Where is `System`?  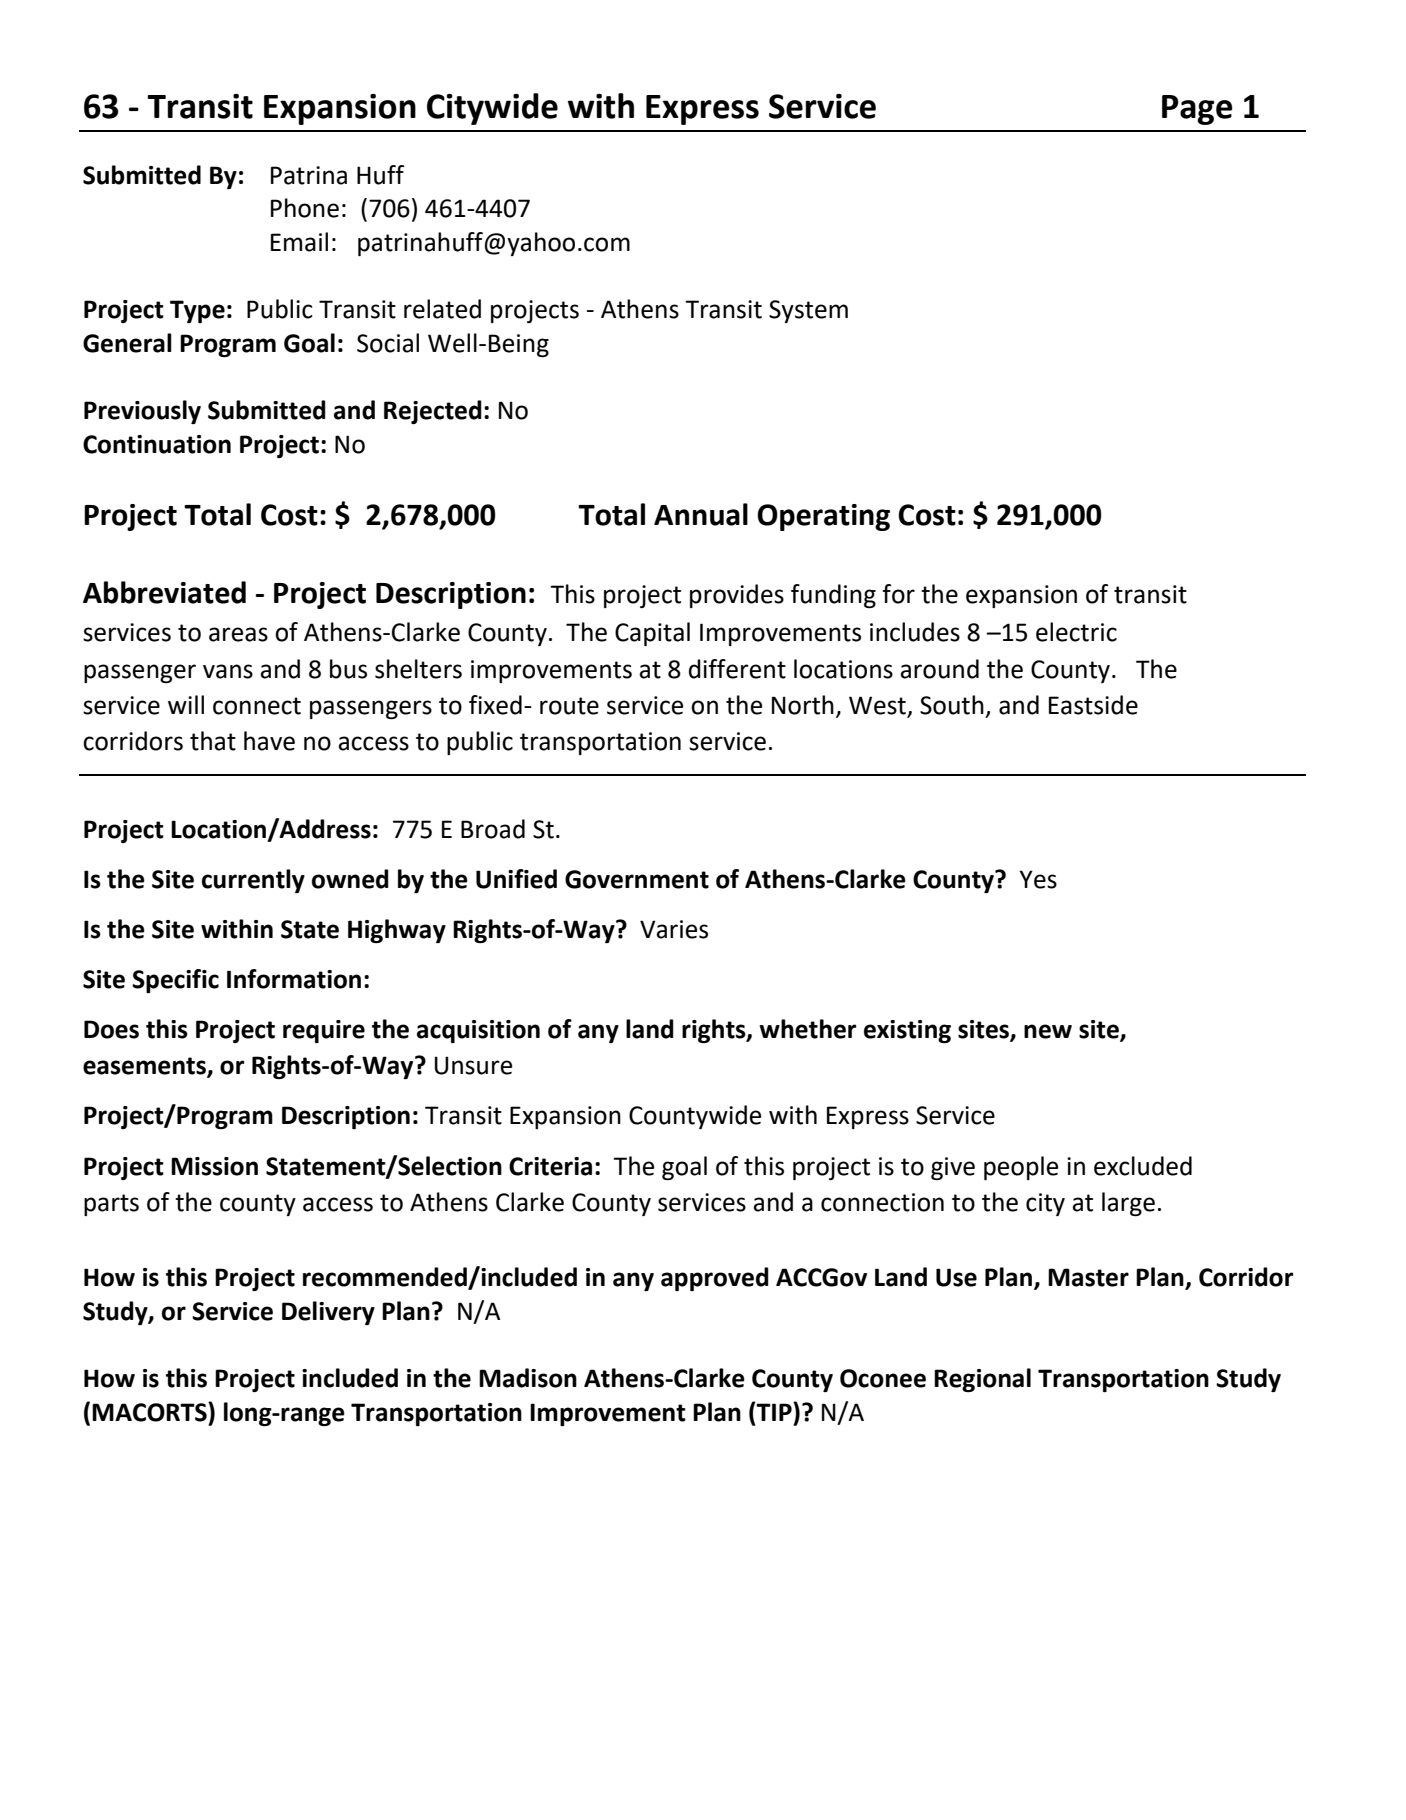 System is located at coordinates (808, 311).
